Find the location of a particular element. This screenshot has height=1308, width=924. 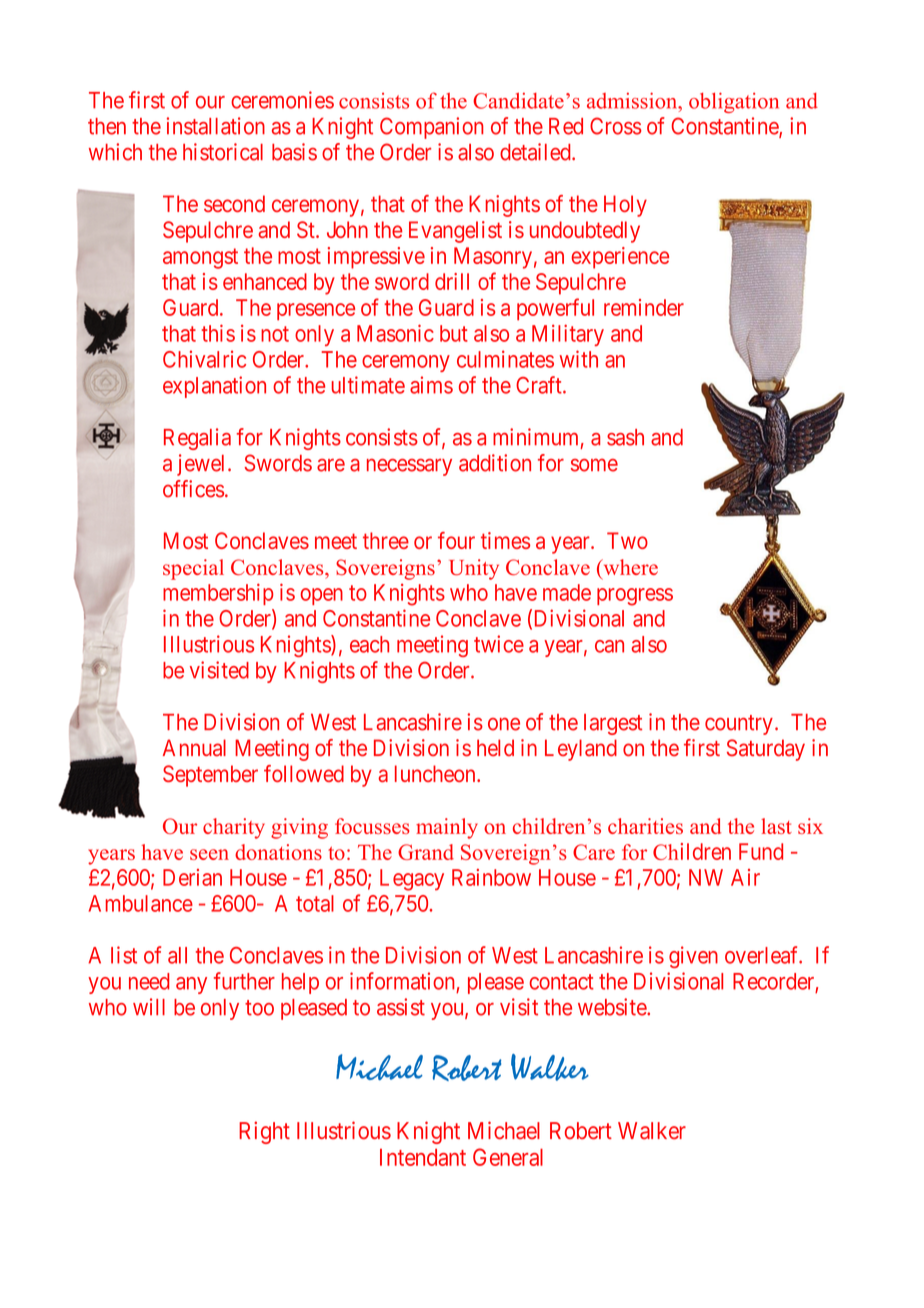

installation is located at coordinates (216, 126).
